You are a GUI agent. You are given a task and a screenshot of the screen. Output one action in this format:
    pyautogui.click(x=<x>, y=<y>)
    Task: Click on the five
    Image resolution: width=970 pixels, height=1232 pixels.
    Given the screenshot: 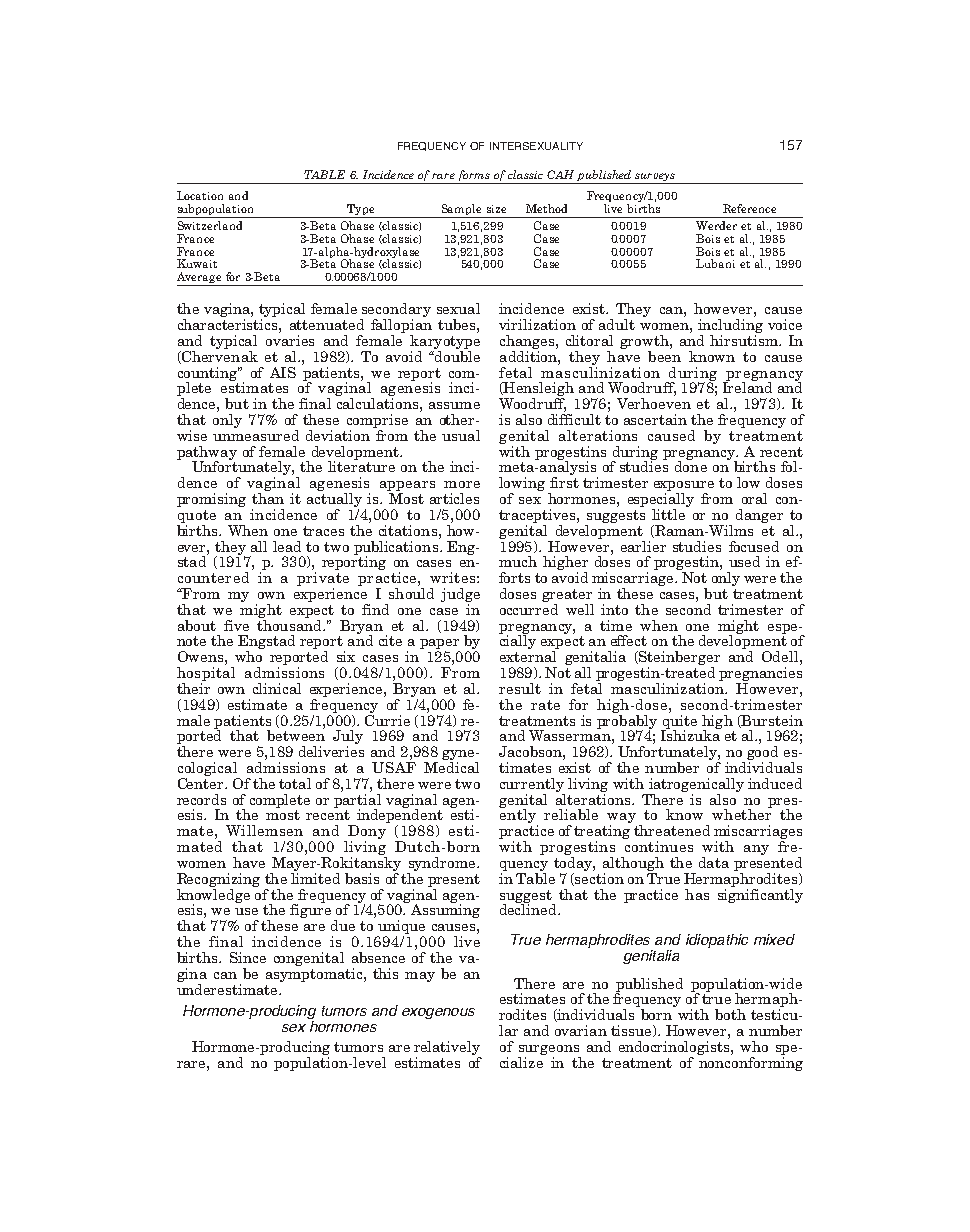 What is the action you would take?
    pyautogui.click(x=236, y=625)
